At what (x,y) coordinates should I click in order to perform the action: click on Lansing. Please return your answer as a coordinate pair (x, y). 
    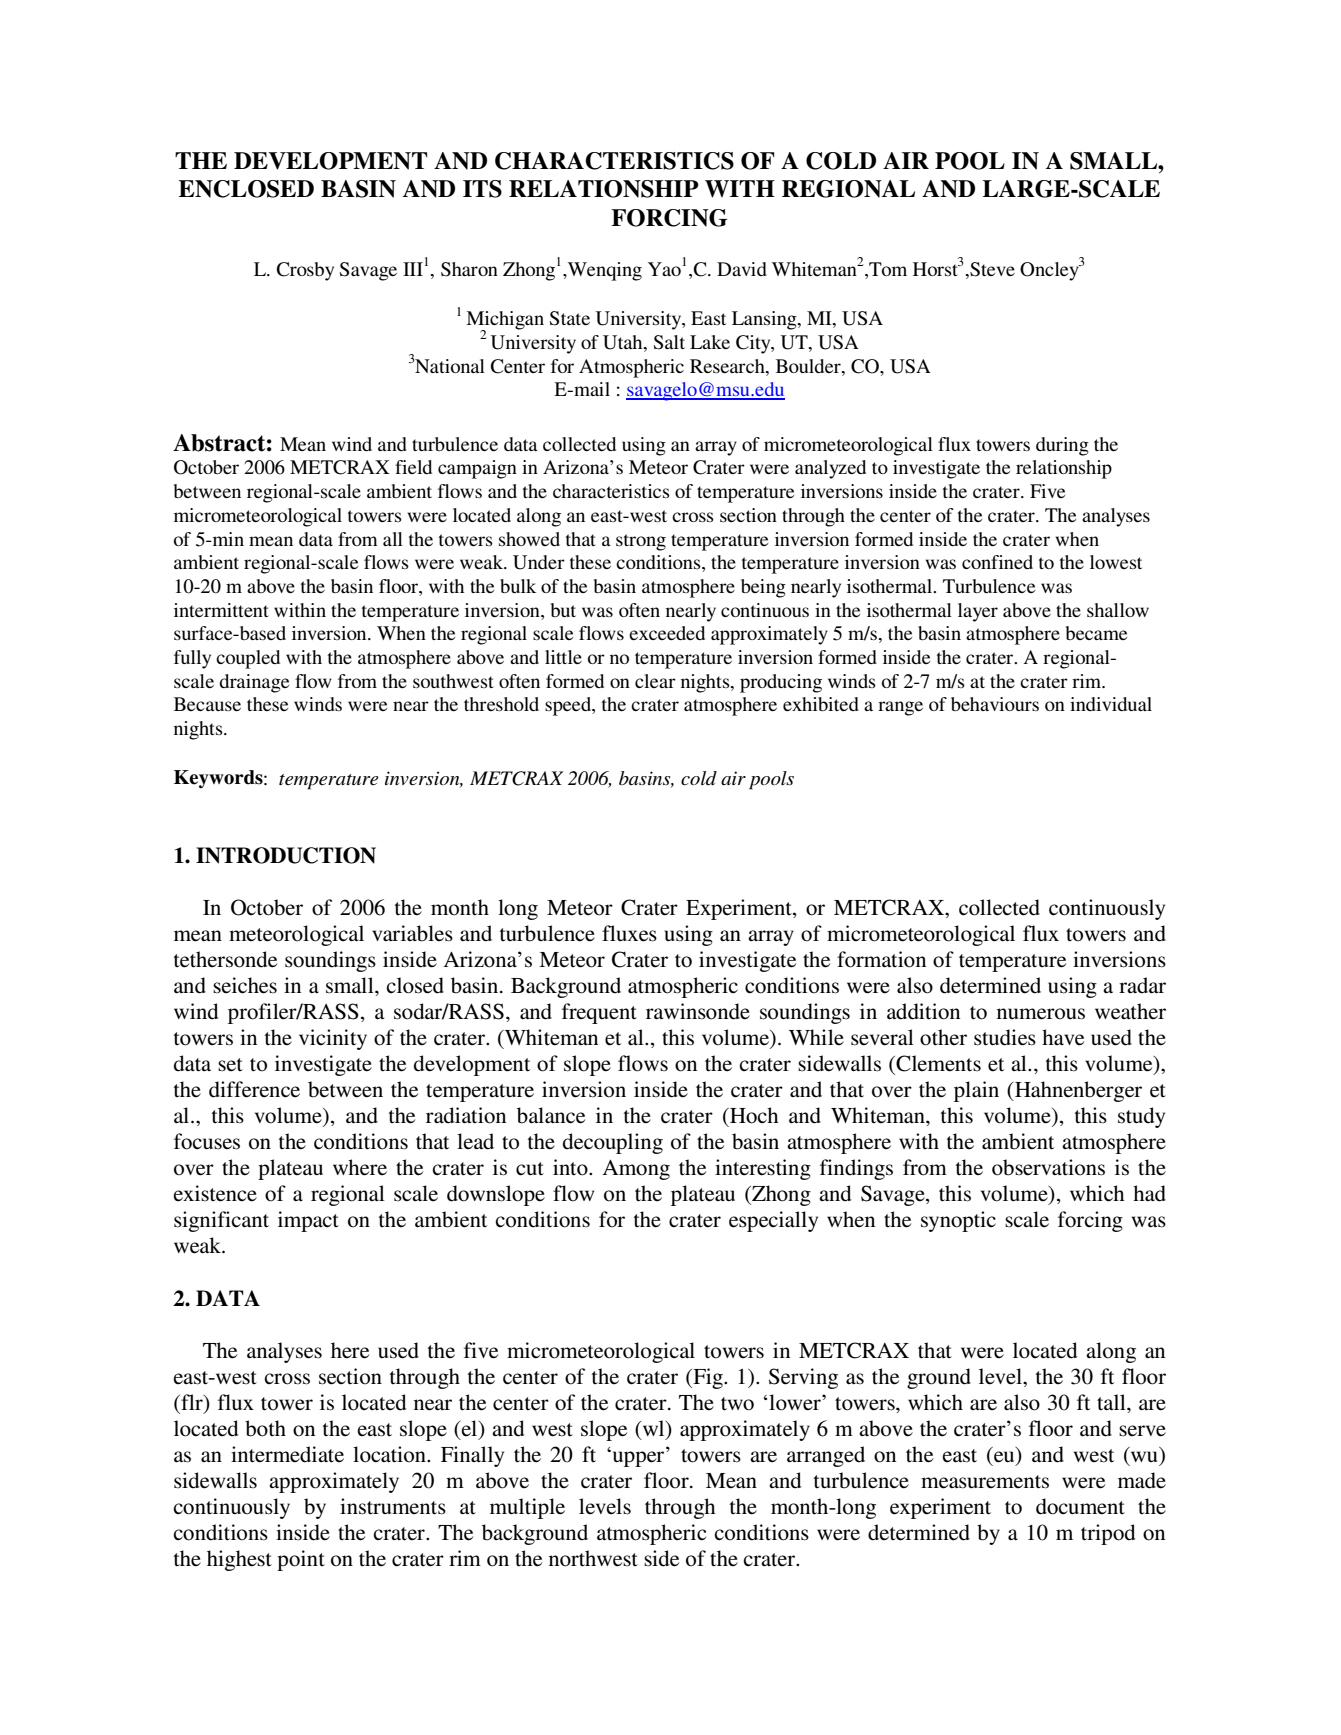
    Looking at the image, I should click on (765, 320).
